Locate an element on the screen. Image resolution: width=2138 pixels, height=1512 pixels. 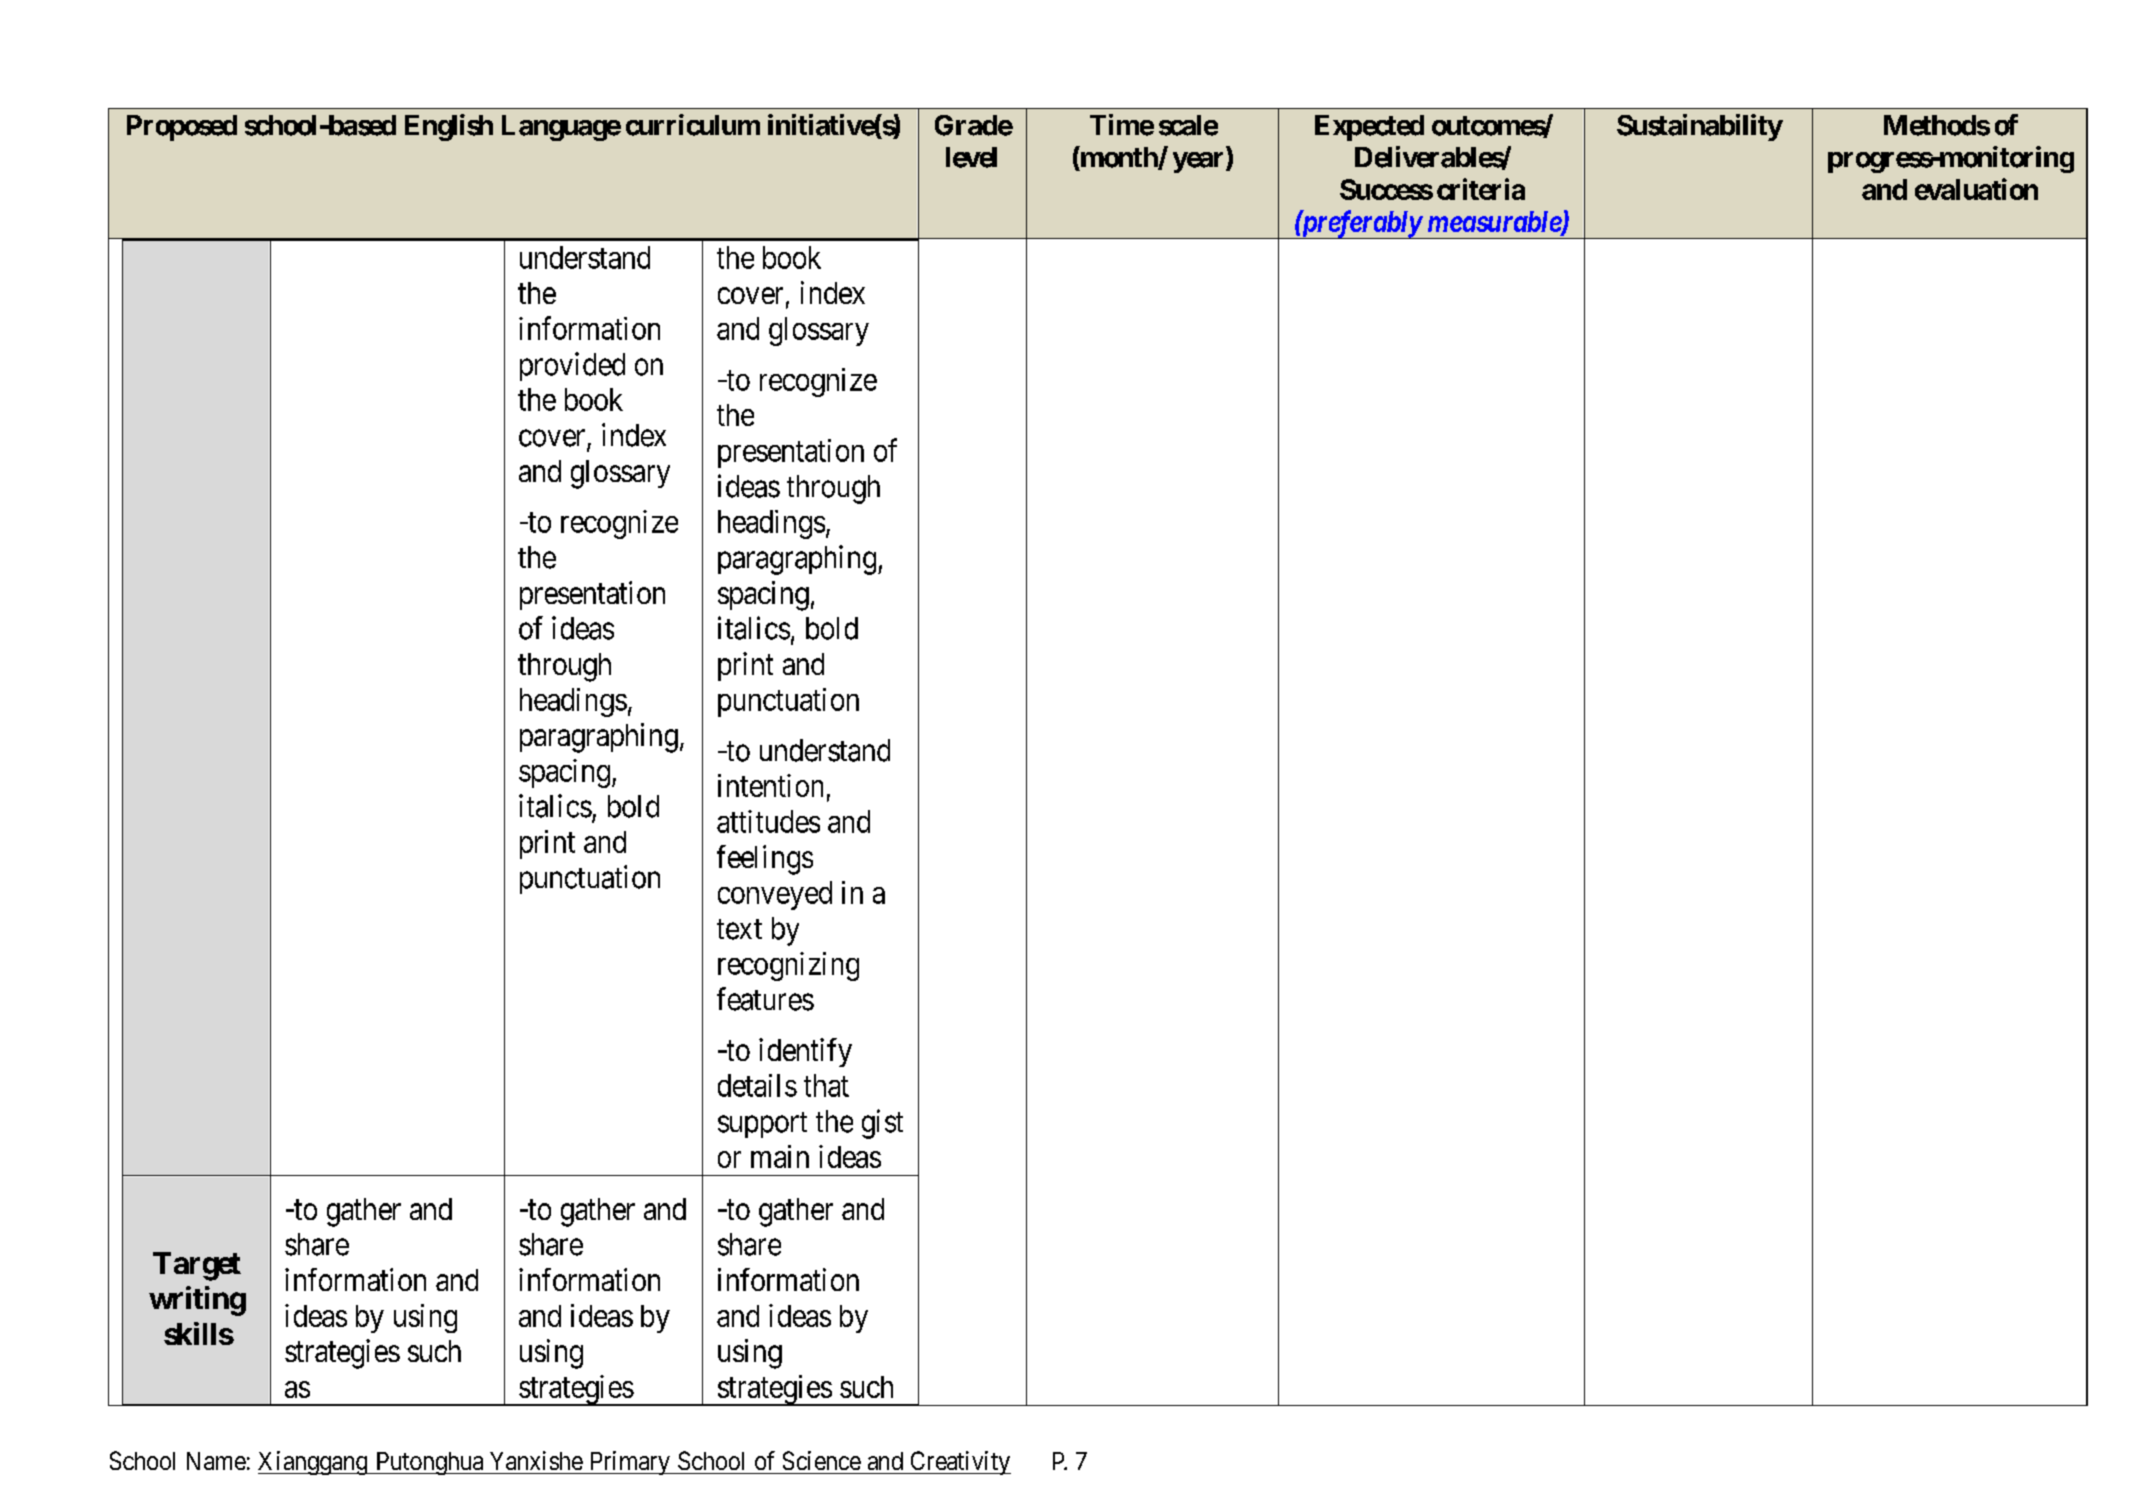
level is located at coordinates (971, 157).
